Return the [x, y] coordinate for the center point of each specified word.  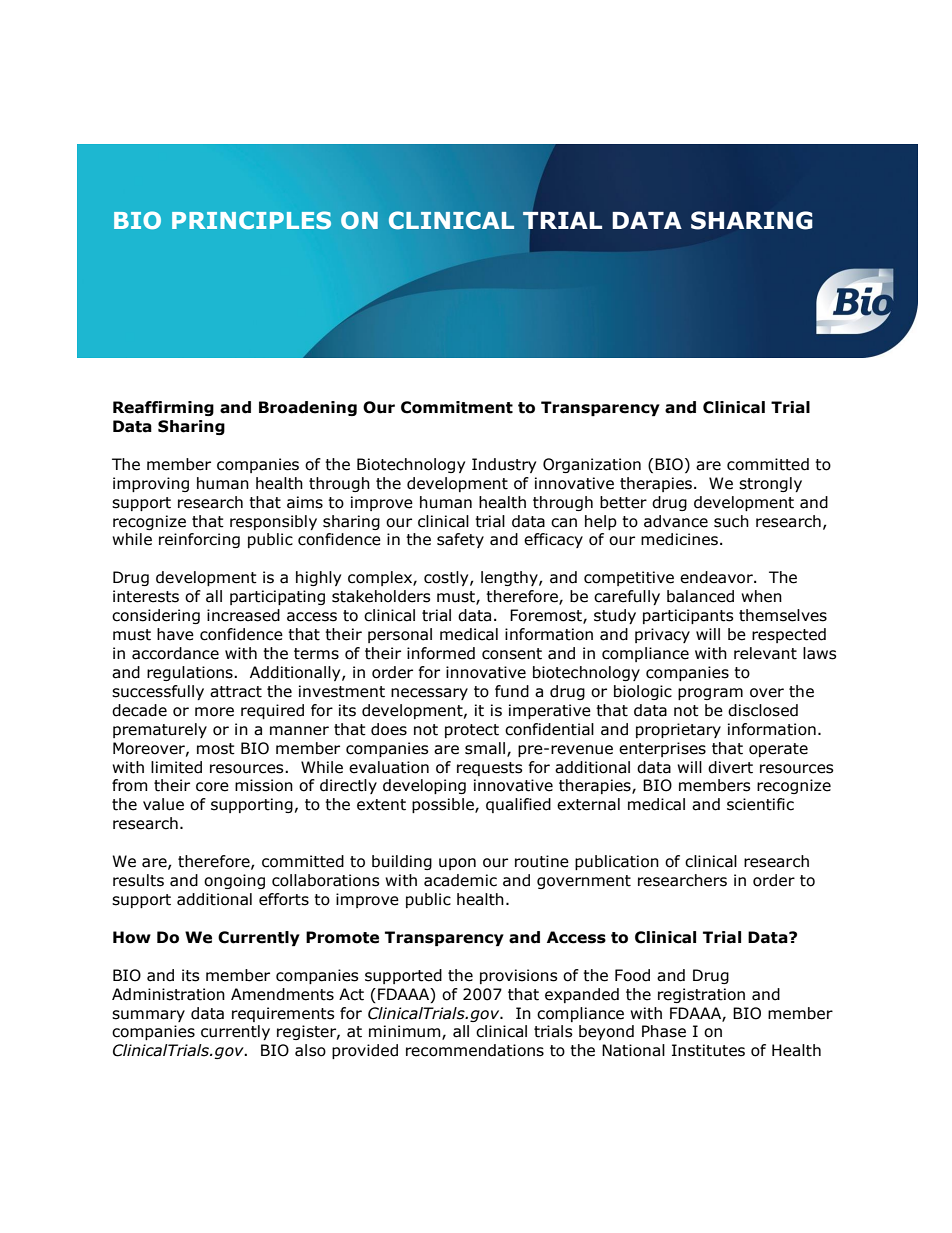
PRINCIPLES [251, 220]
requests [490, 769]
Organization [592, 465]
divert [730, 767]
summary [148, 1016]
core [212, 787]
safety [460, 540]
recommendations [475, 1050]
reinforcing [199, 540]
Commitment [457, 407]
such [731, 521]
